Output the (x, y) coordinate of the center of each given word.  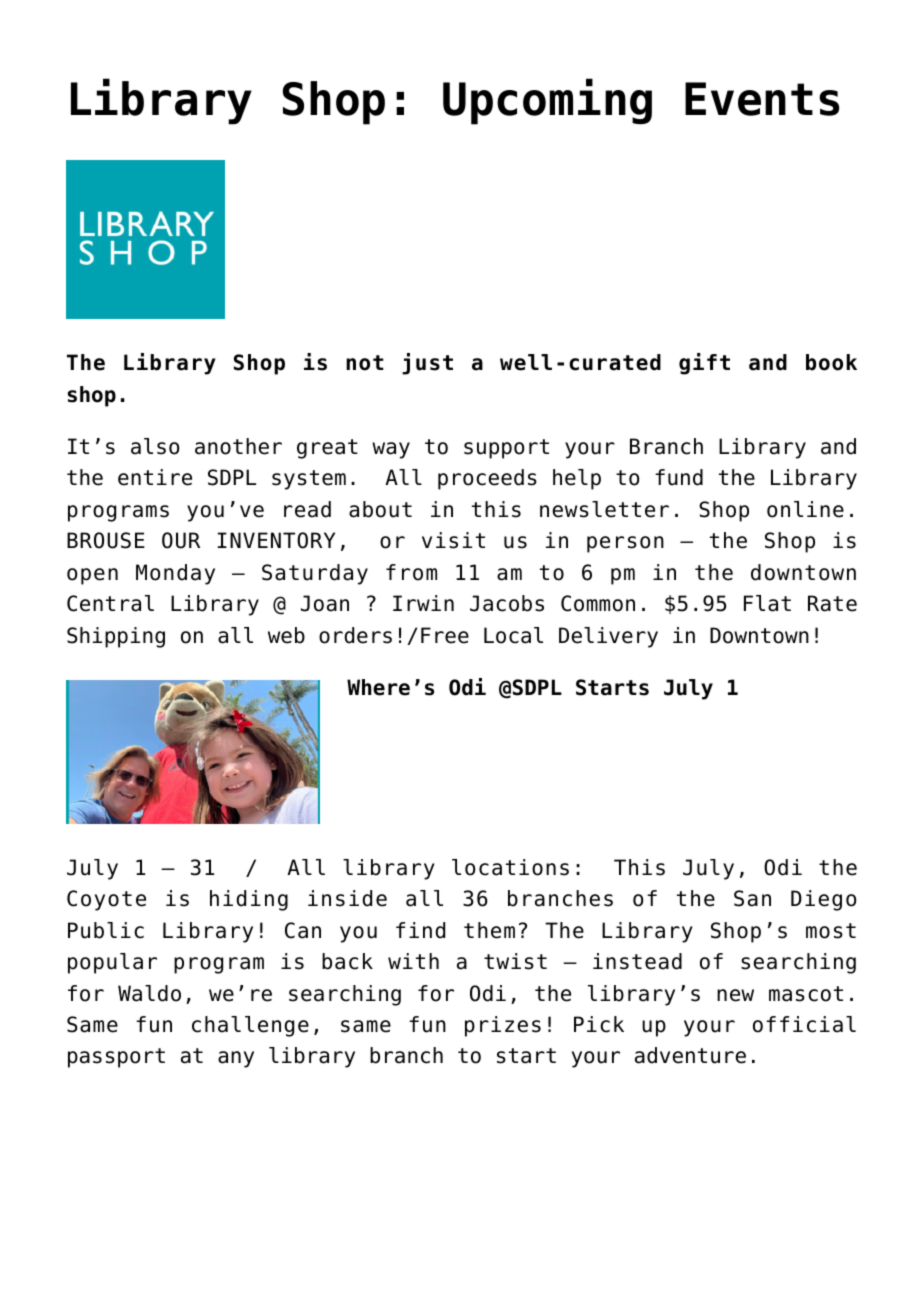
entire (155, 477)
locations (510, 867)
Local (513, 635)
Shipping (116, 637)
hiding (249, 900)
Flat (767, 603)
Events (762, 99)
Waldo (149, 993)
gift (704, 364)
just (427, 364)
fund (679, 477)
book (831, 362)
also (155, 446)
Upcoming (547, 101)
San (752, 898)
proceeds (487, 479)
